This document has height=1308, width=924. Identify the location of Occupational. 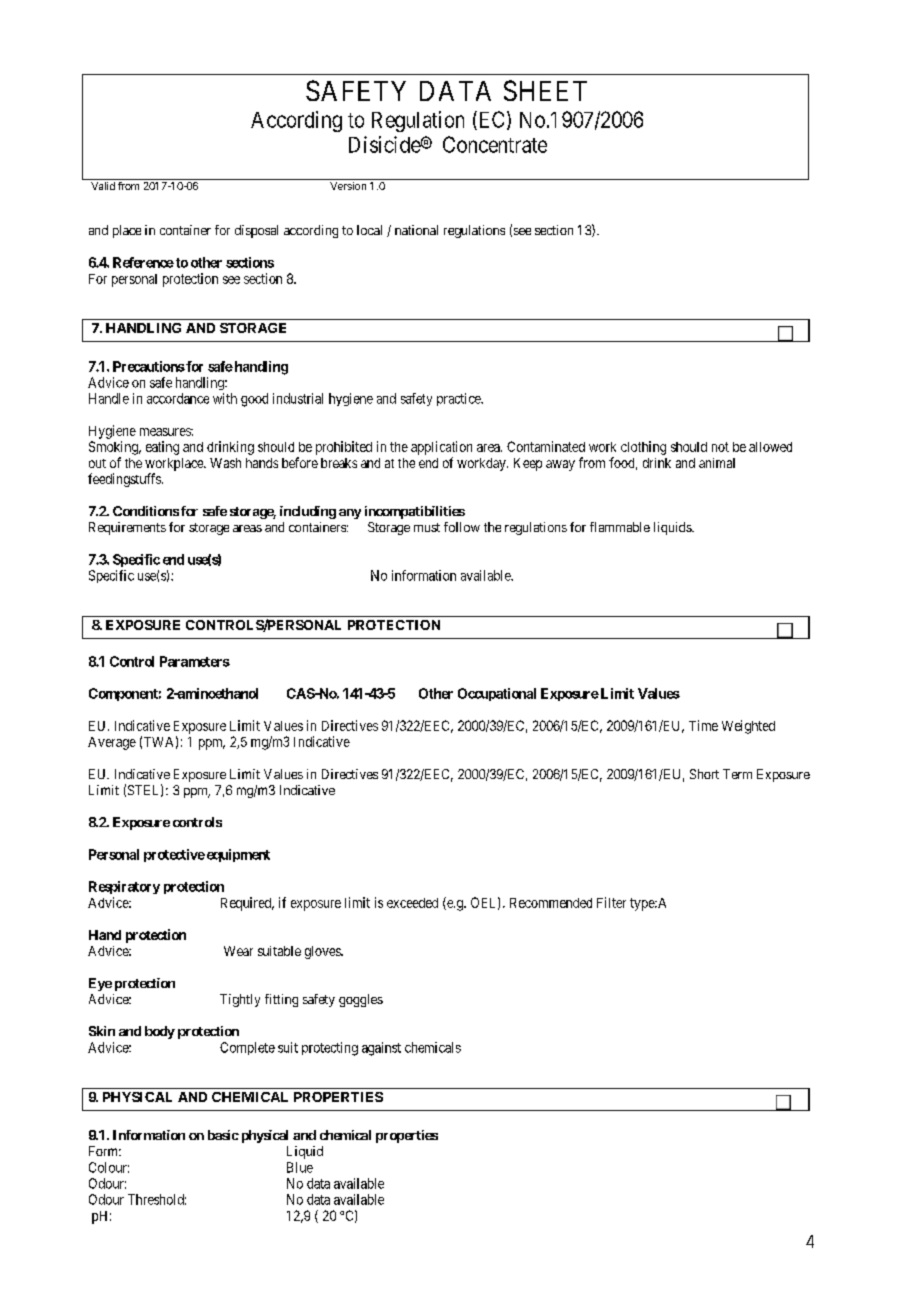
(497, 694).
